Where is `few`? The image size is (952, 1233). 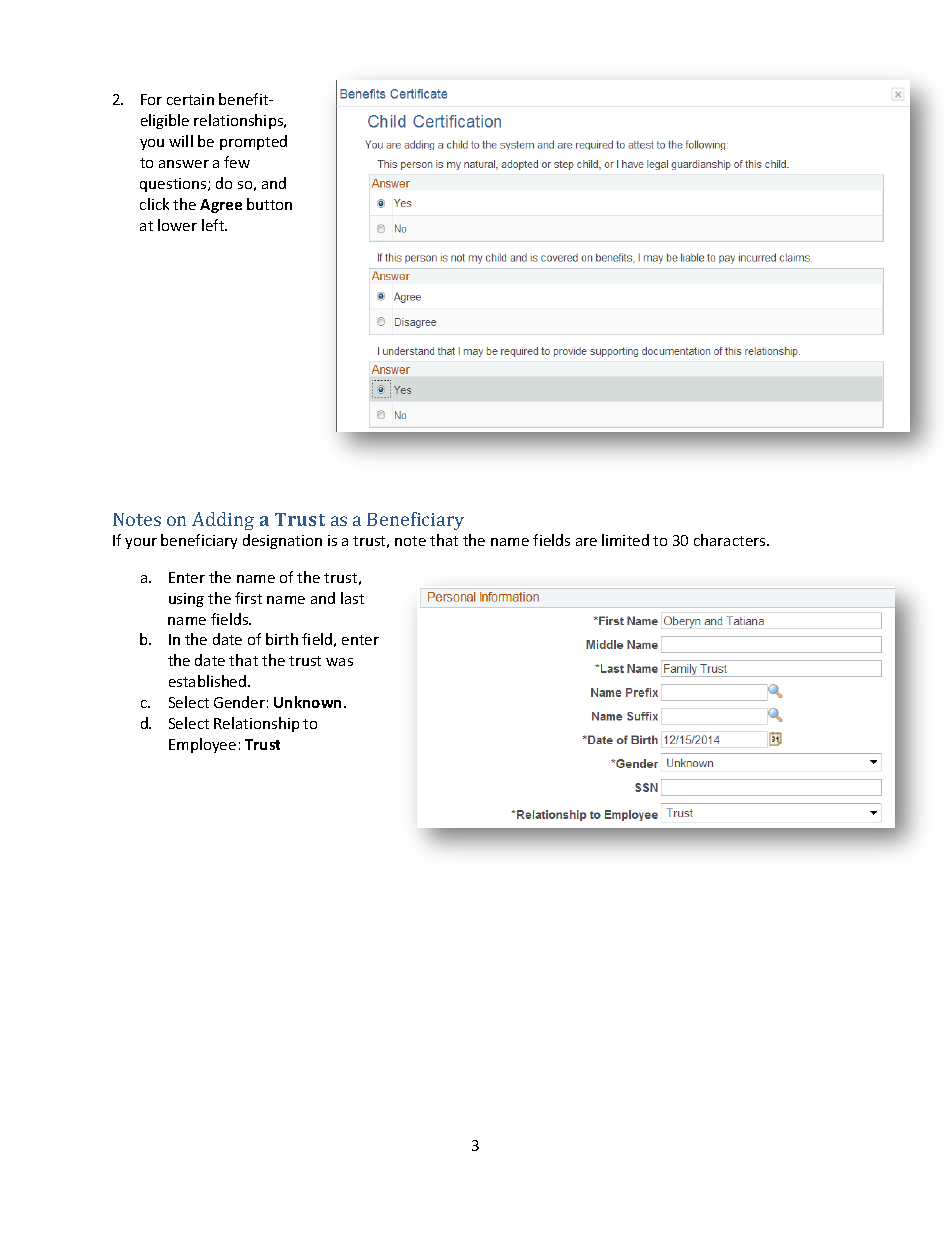
few is located at coordinates (237, 162).
